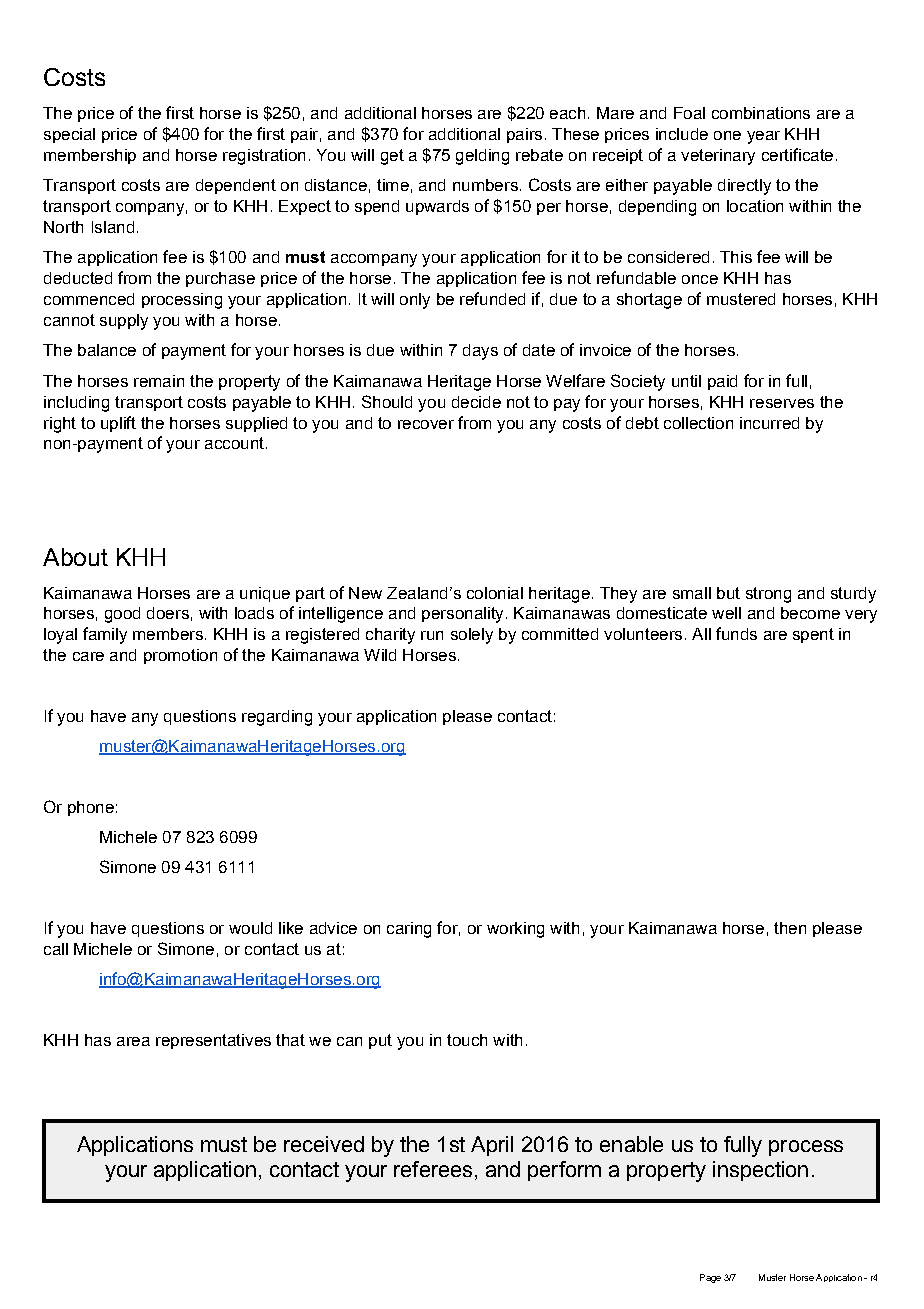  I want to click on caring, so click(409, 930).
